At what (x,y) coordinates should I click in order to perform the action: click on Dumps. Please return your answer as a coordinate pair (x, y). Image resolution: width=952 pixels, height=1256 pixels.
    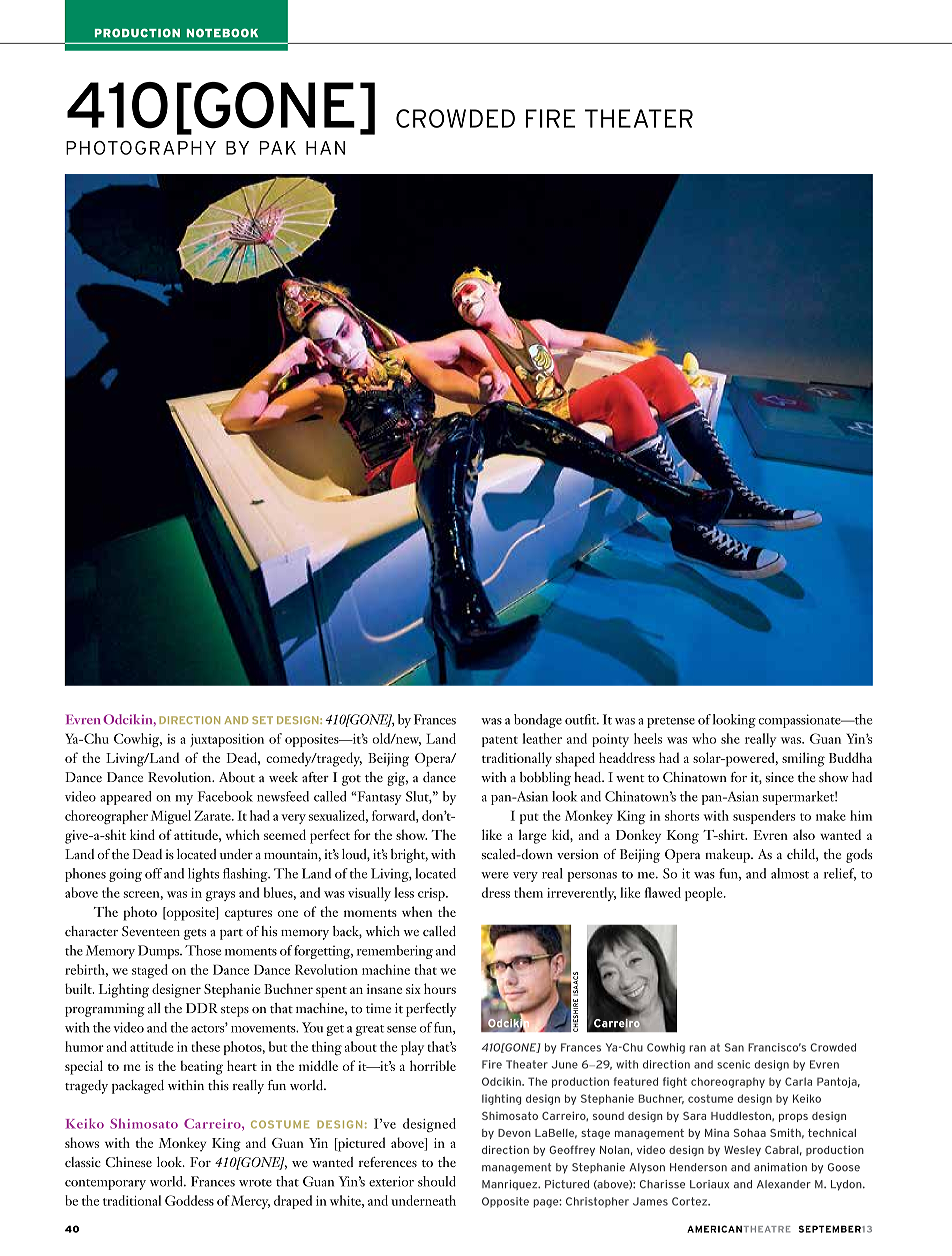
    Looking at the image, I should click on (159, 952).
